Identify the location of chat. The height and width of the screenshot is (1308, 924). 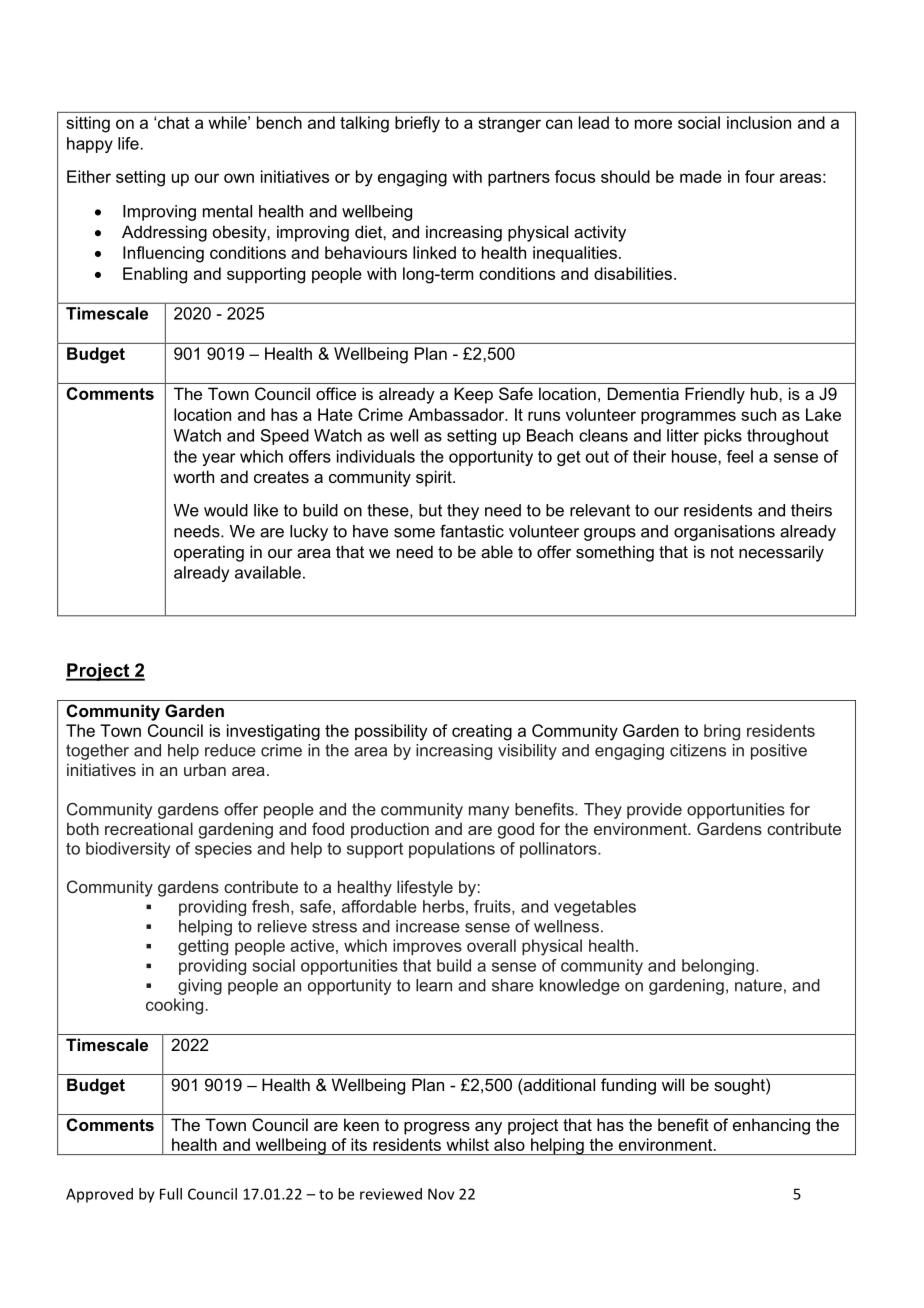
(174, 122).
